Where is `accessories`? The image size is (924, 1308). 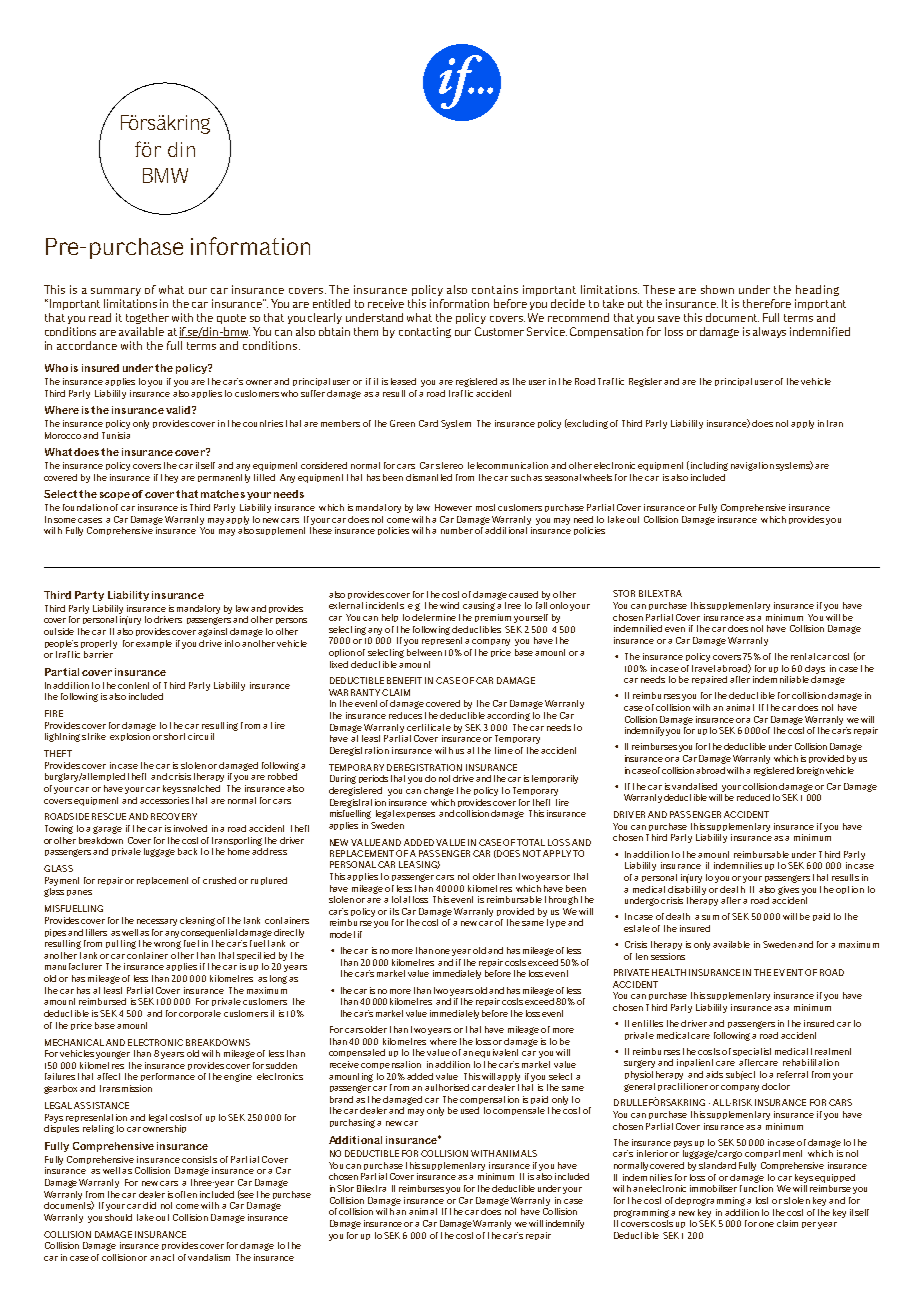
accessories is located at coordinates (164, 800).
